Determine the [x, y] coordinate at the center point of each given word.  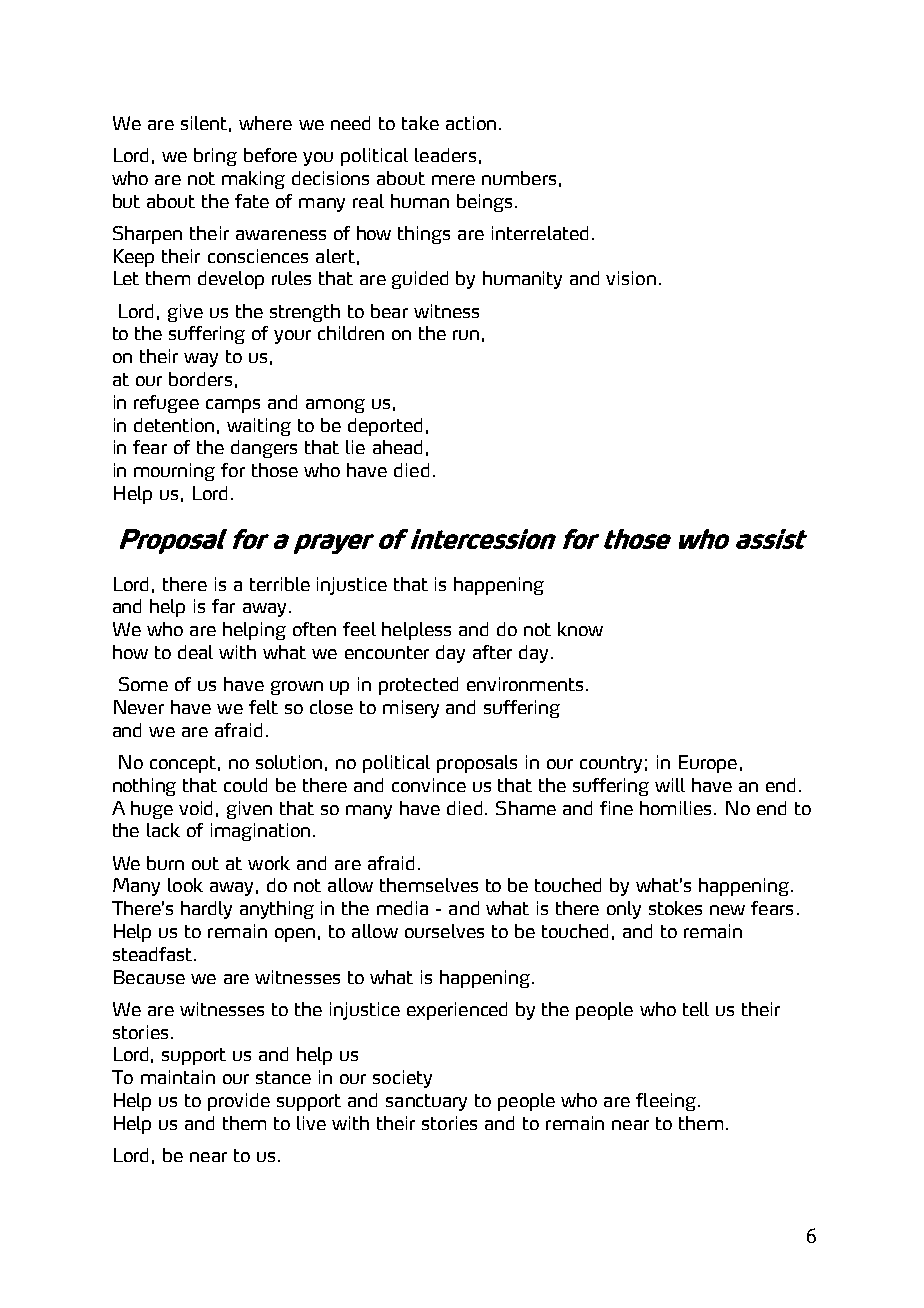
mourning [174, 472]
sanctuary [426, 1102]
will [670, 785]
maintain [178, 1077]
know [580, 629]
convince [429, 785]
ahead [397, 447]
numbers [519, 178]
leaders [445, 155]
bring [215, 157]
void [195, 808]
